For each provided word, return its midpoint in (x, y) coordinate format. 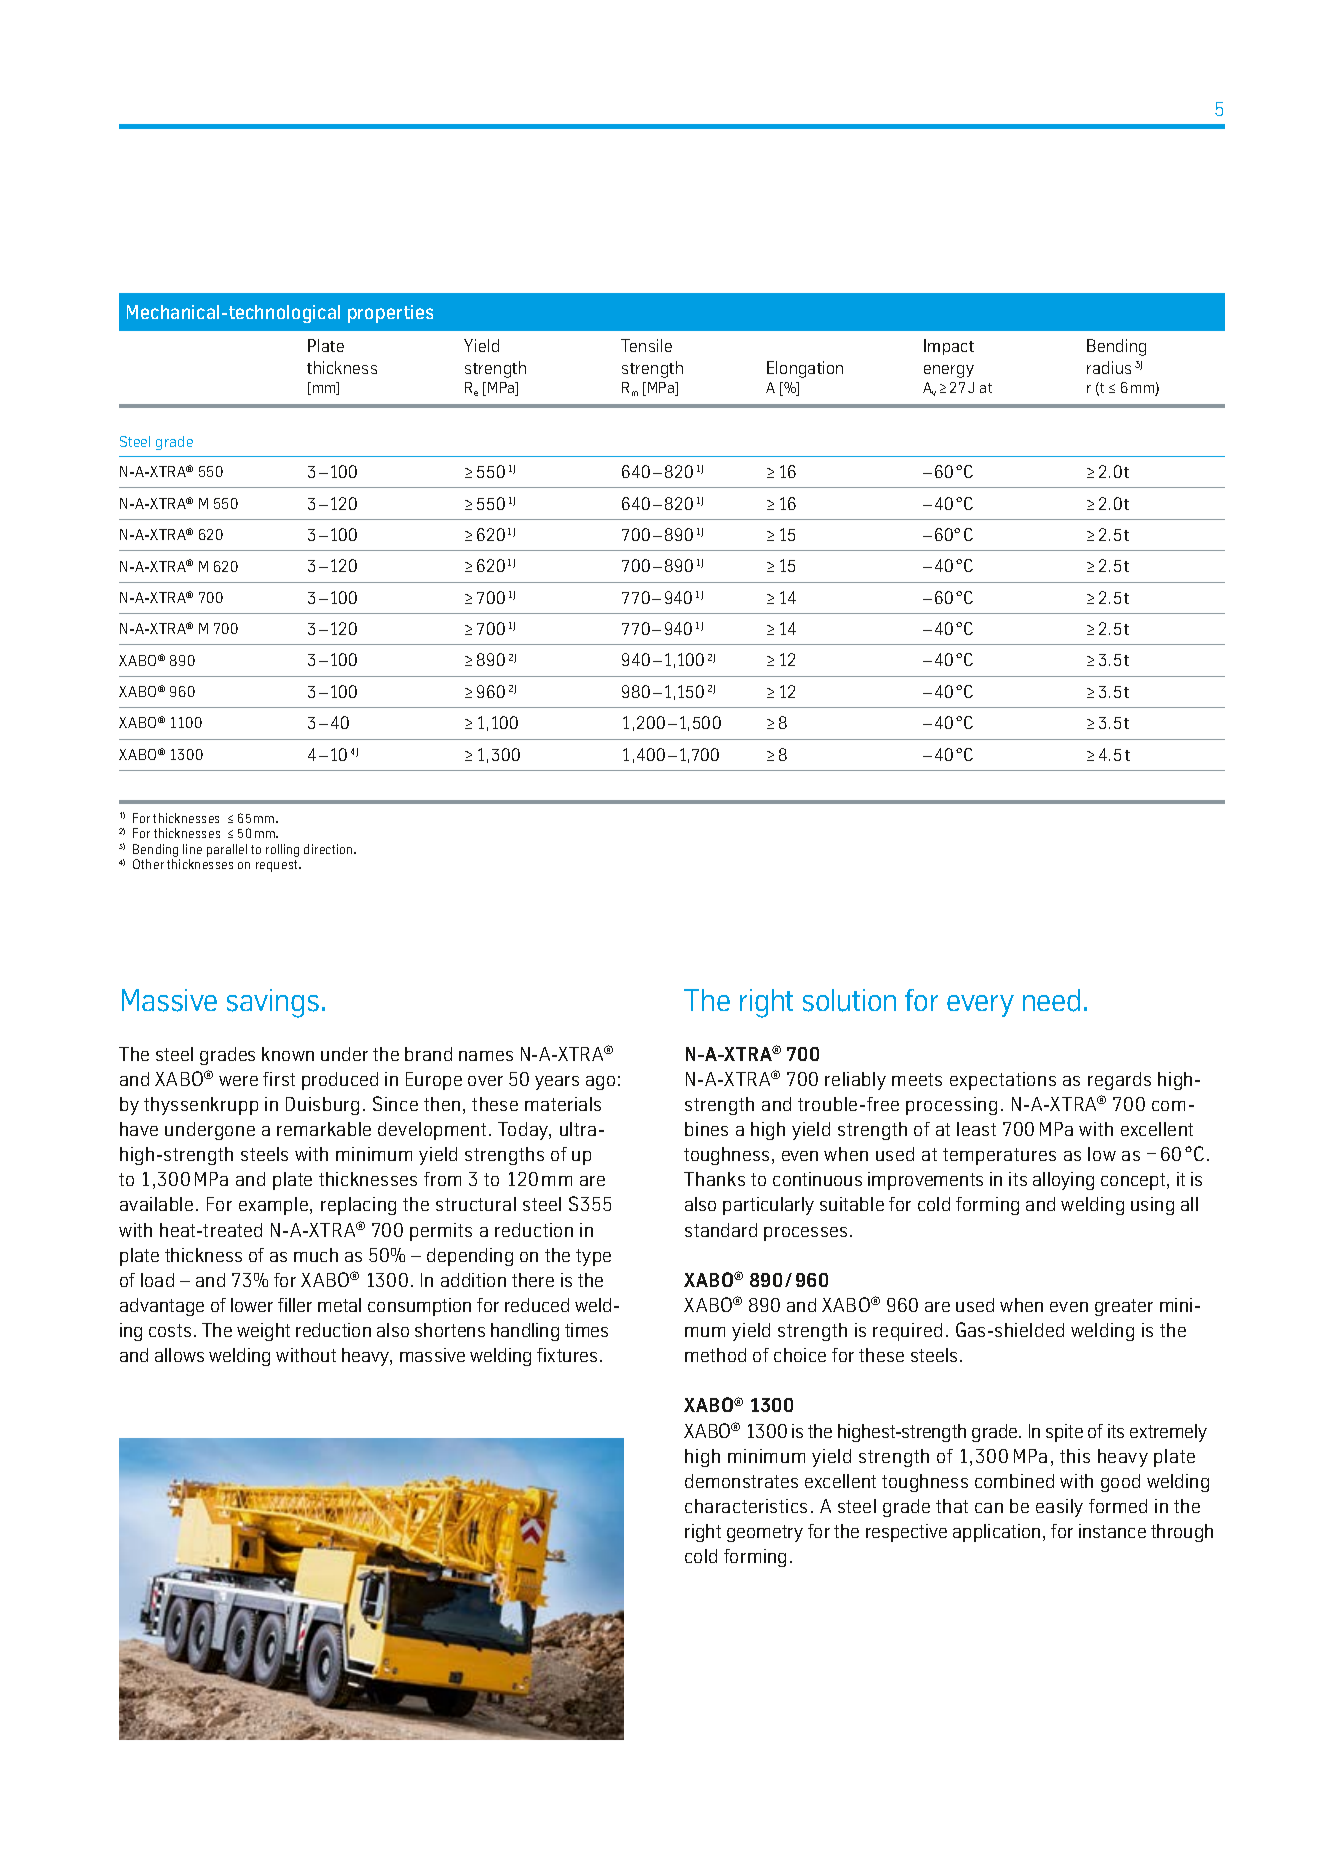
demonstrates (741, 1481)
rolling (282, 850)
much (316, 1255)
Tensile (646, 345)
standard (721, 1230)
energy (949, 371)
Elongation (805, 369)
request (278, 866)
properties (390, 314)
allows (179, 1355)
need (1051, 1000)
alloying (1063, 1181)
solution (849, 1000)
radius (1109, 367)
